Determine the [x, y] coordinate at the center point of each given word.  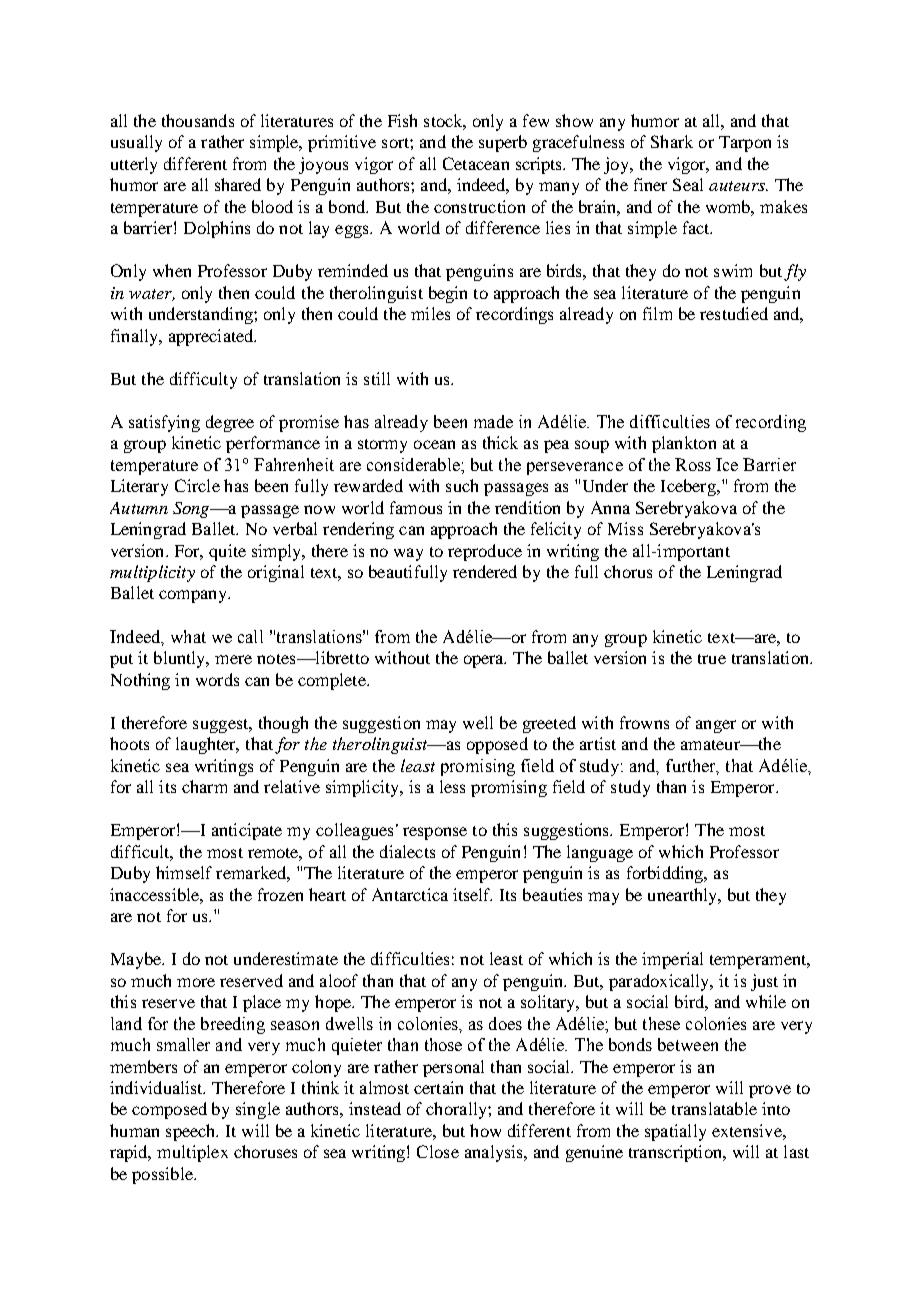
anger [716, 726]
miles [430, 313]
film [657, 313]
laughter [207, 745]
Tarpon [745, 144]
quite [227, 552]
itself [472, 894]
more [196, 982]
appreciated [212, 337]
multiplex [192, 1153]
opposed [497, 745]
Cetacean [476, 163]
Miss [625, 528]
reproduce [485, 552]
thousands [198, 120]
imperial [672, 960]
